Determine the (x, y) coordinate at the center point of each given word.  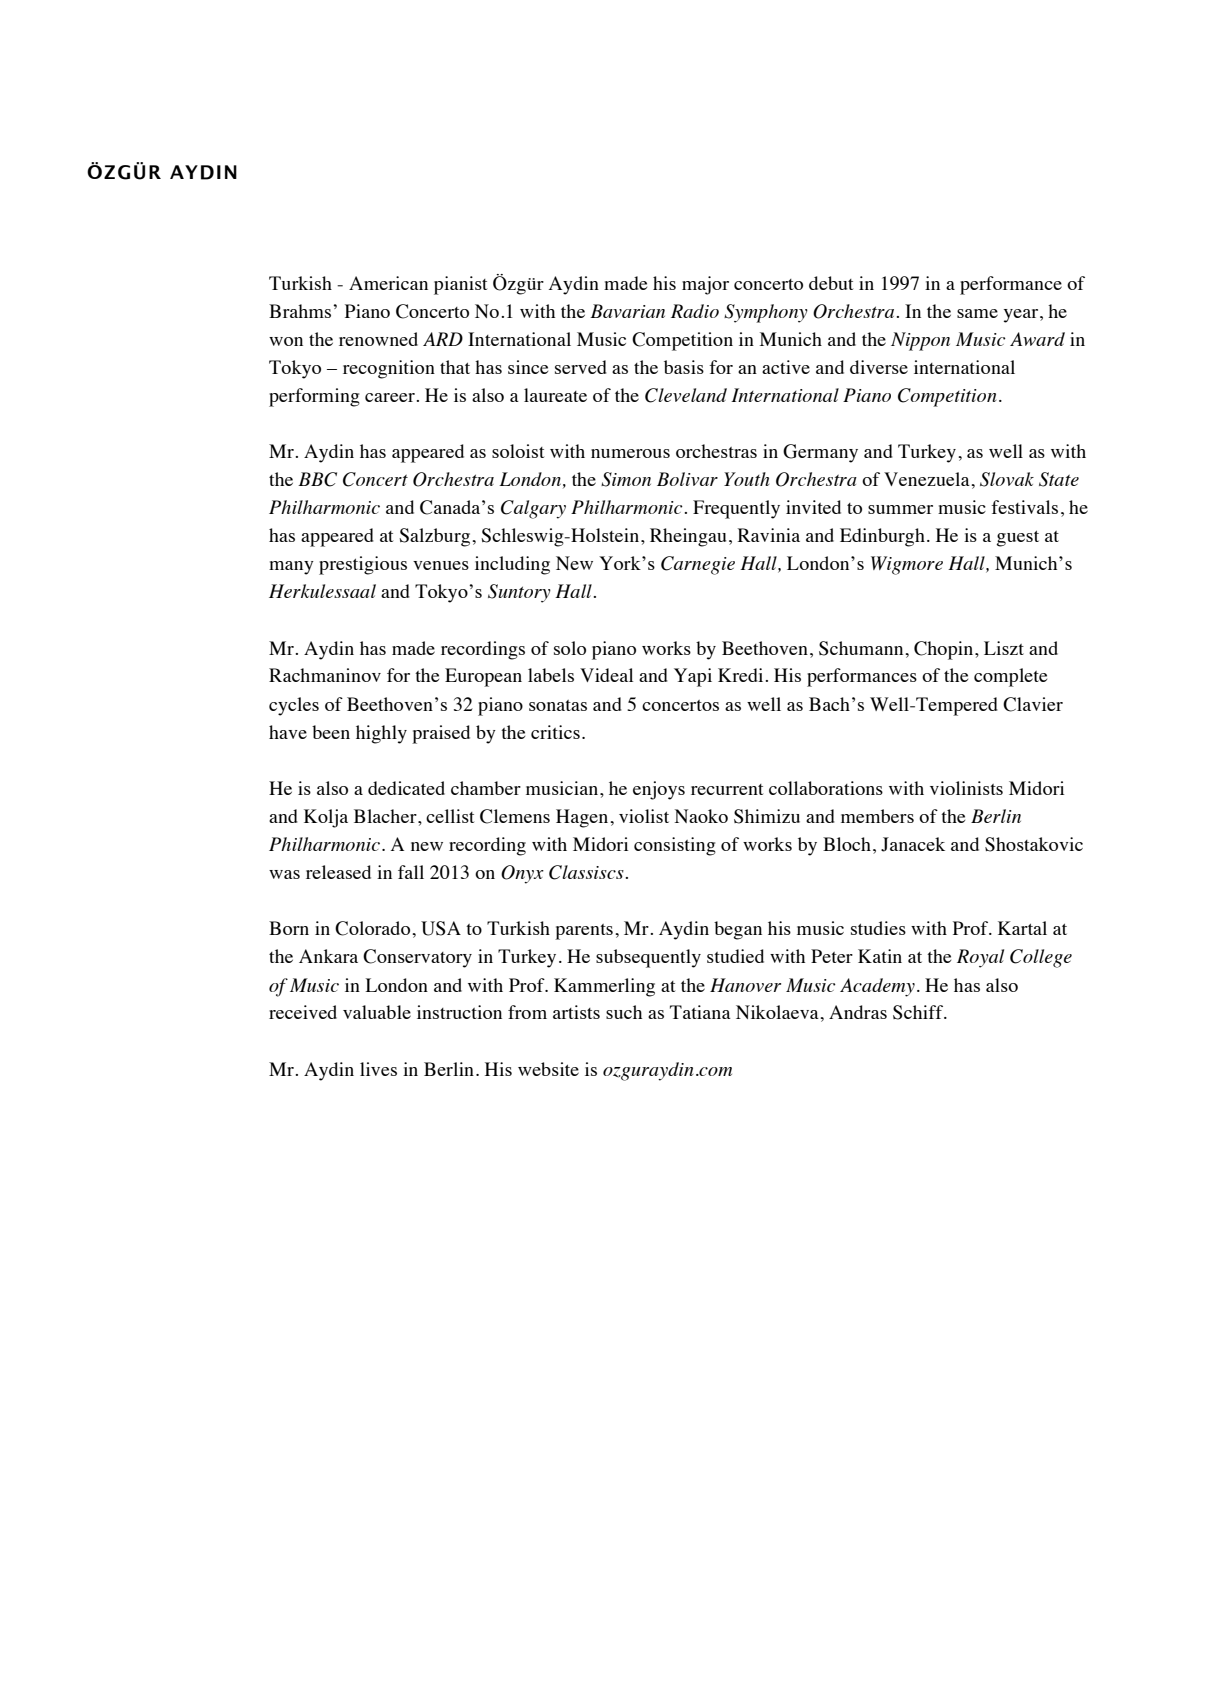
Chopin (945, 650)
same (977, 313)
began (738, 930)
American (388, 283)
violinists (966, 788)
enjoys (659, 790)
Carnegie (698, 565)
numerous (630, 453)
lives (378, 1069)
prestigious (363, 565)
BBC (317, 479)
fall (411, 872)
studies (878, 928)
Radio (695, 311)
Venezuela (928, 479)
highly (381, 734)
